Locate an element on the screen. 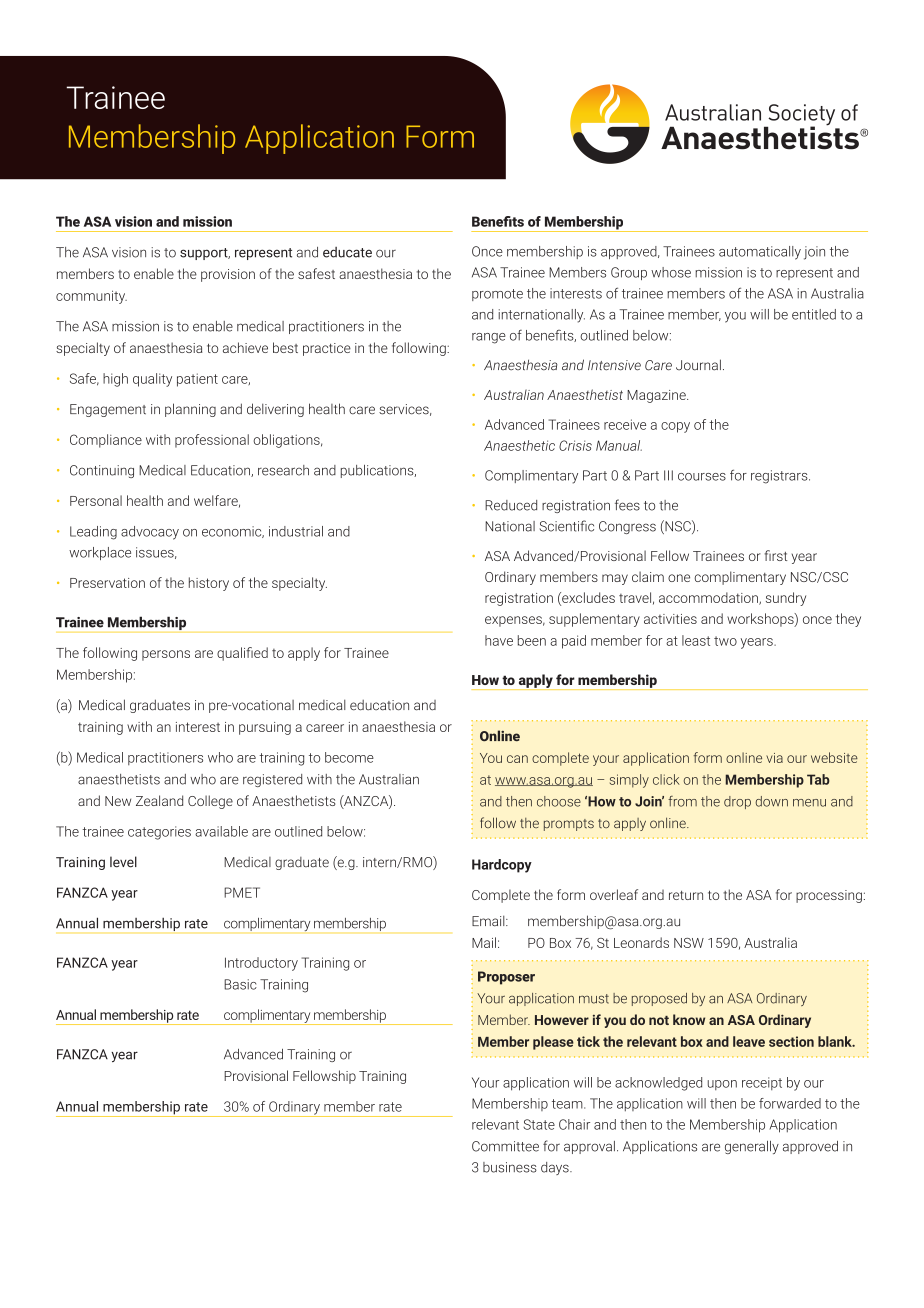  pursuing is located at coordinates (265, 728).
